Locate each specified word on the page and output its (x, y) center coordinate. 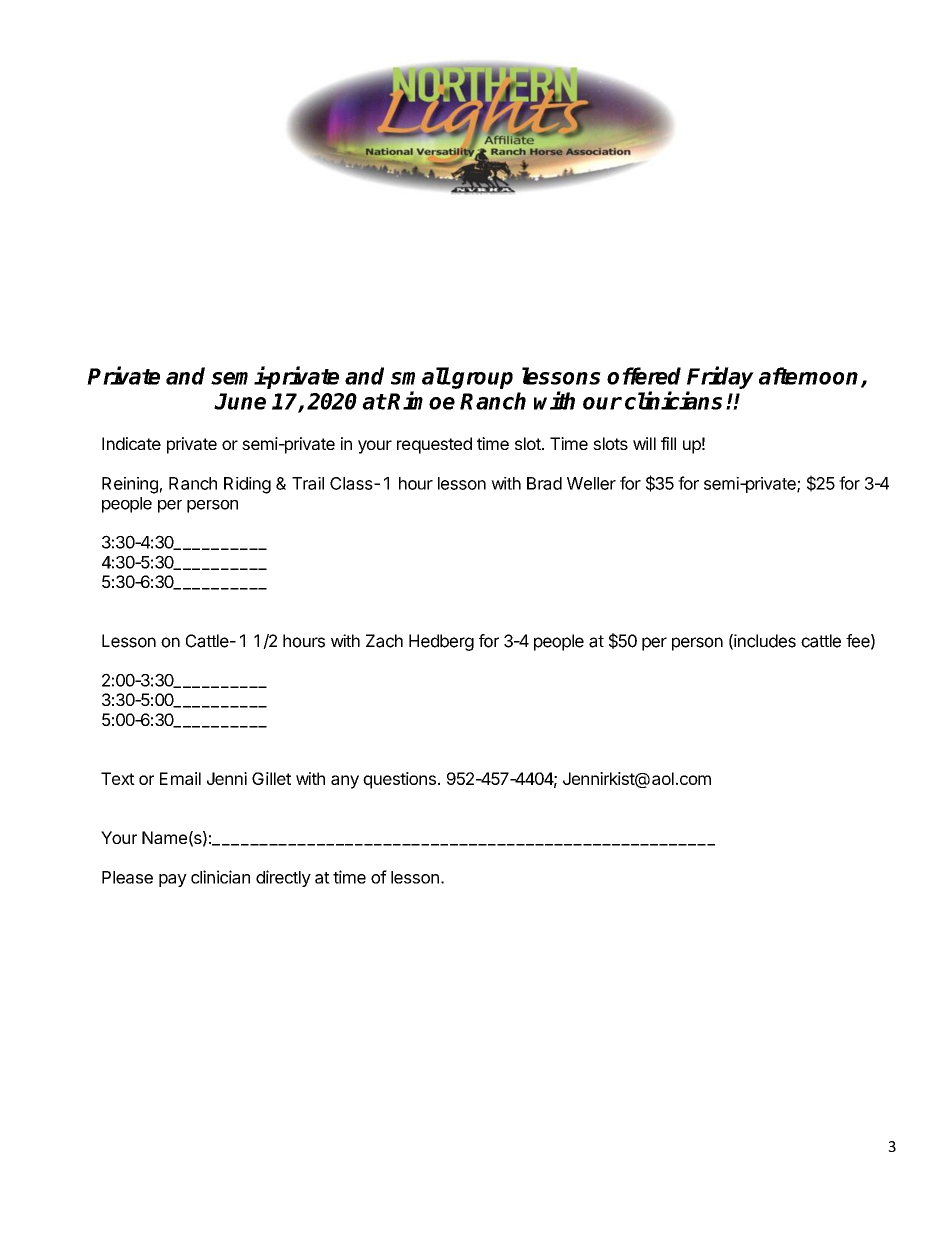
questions (399, 780)
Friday (720, 377)
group (481, 380)
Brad (544, 483)
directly (283, 878)
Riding (247, 485)
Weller (591, 483)
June (240, 401)
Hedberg (441, 642)
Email (180, 778)
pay (173, 880)
